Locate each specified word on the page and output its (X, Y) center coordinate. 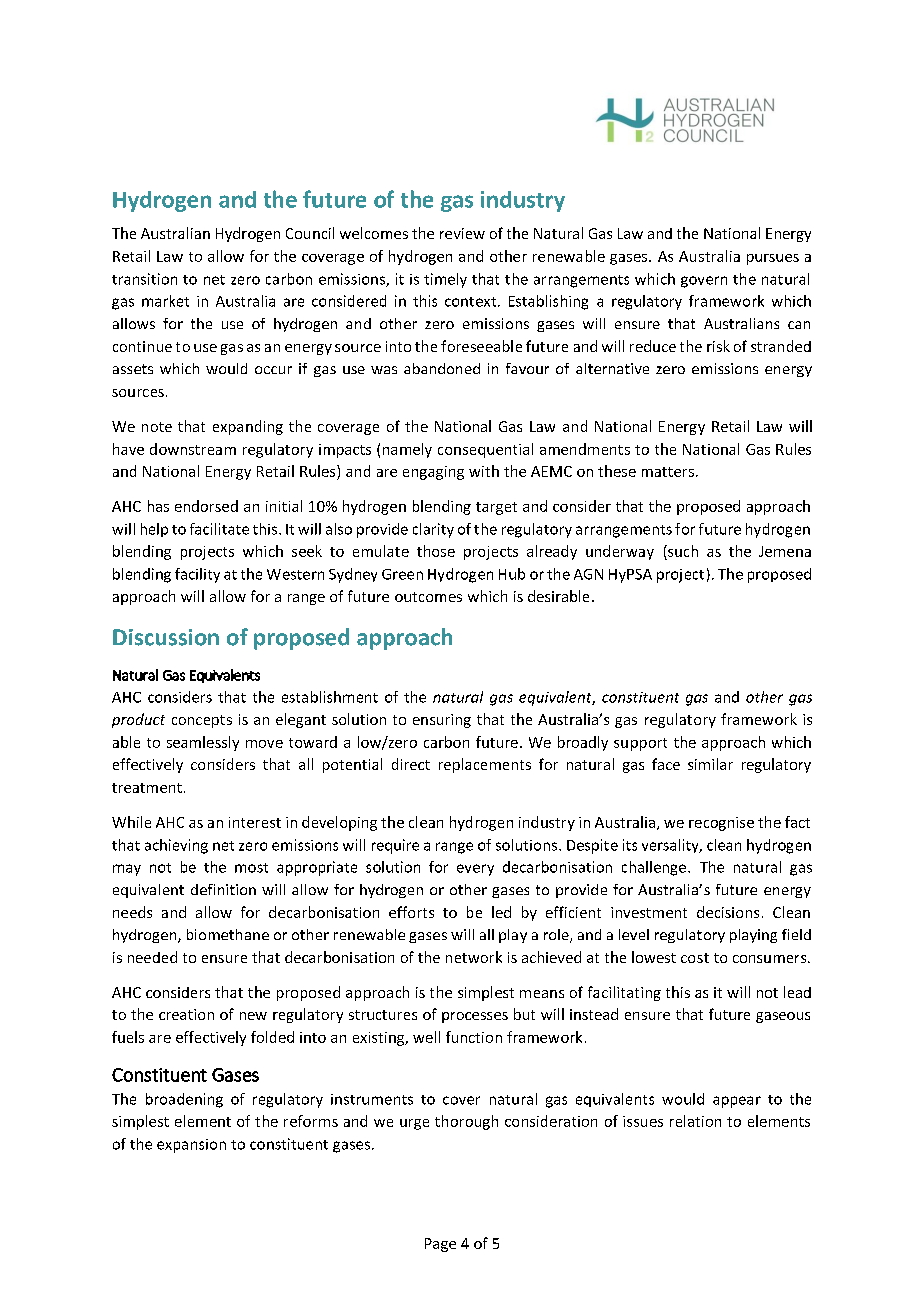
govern (704, 282)
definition (223, 889)
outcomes (428, 597)
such (682, 551)
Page (440, 1245)
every (475, 870)
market (165, 301)
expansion (191, 1146)
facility (197, 575)
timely (445, 280)
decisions (728, 912)
